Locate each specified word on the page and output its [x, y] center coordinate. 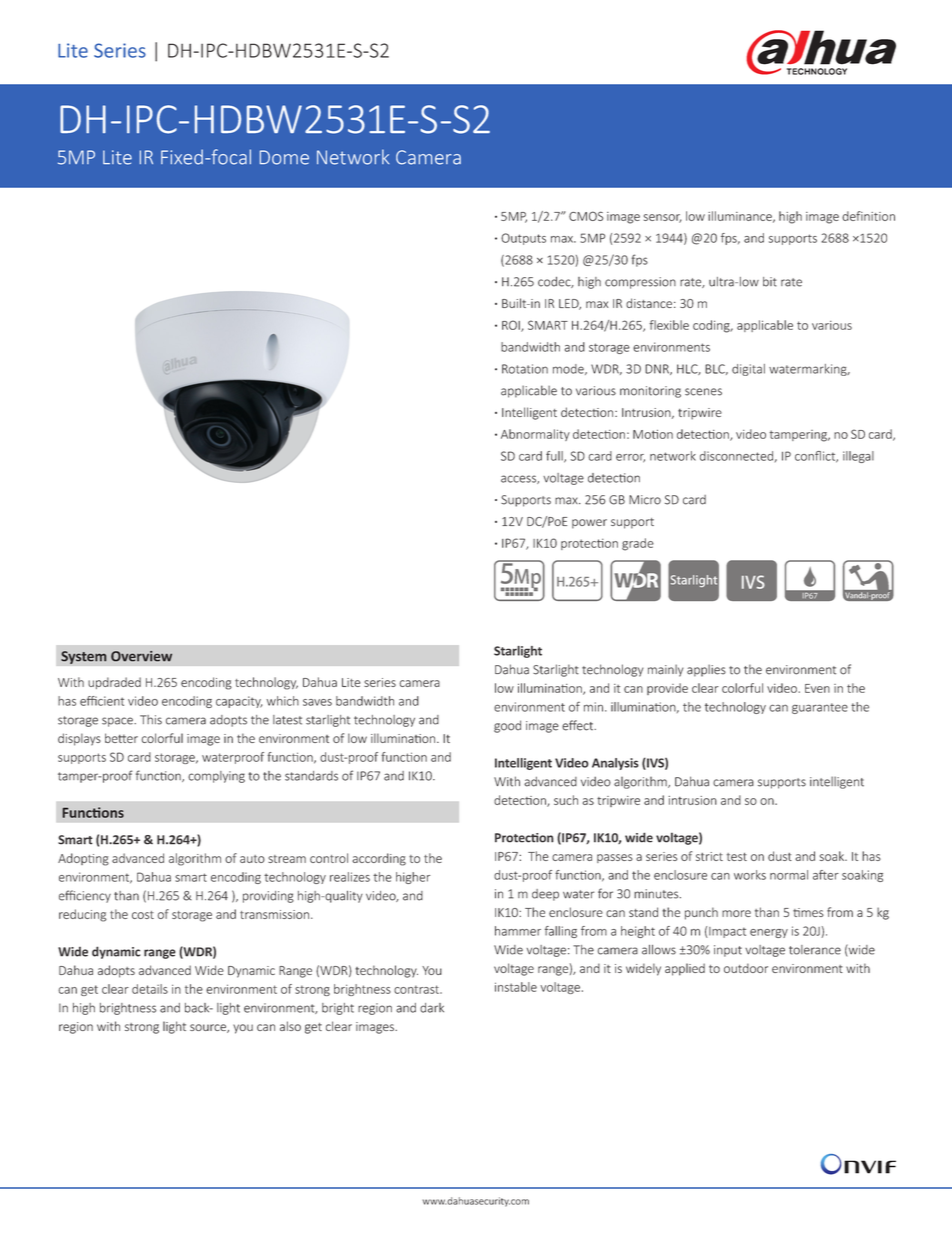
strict [709, 856]
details [150, 989]
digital [748, 370]
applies [706, 670]
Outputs [523, 239]
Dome [284, 157]
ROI [512, 326]
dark [432, 1008]
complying [216, 777]
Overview [141, 656]
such [566, 800]
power [589, 524]
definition [868, 216]
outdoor [746, 968]
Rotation [525, 369]
